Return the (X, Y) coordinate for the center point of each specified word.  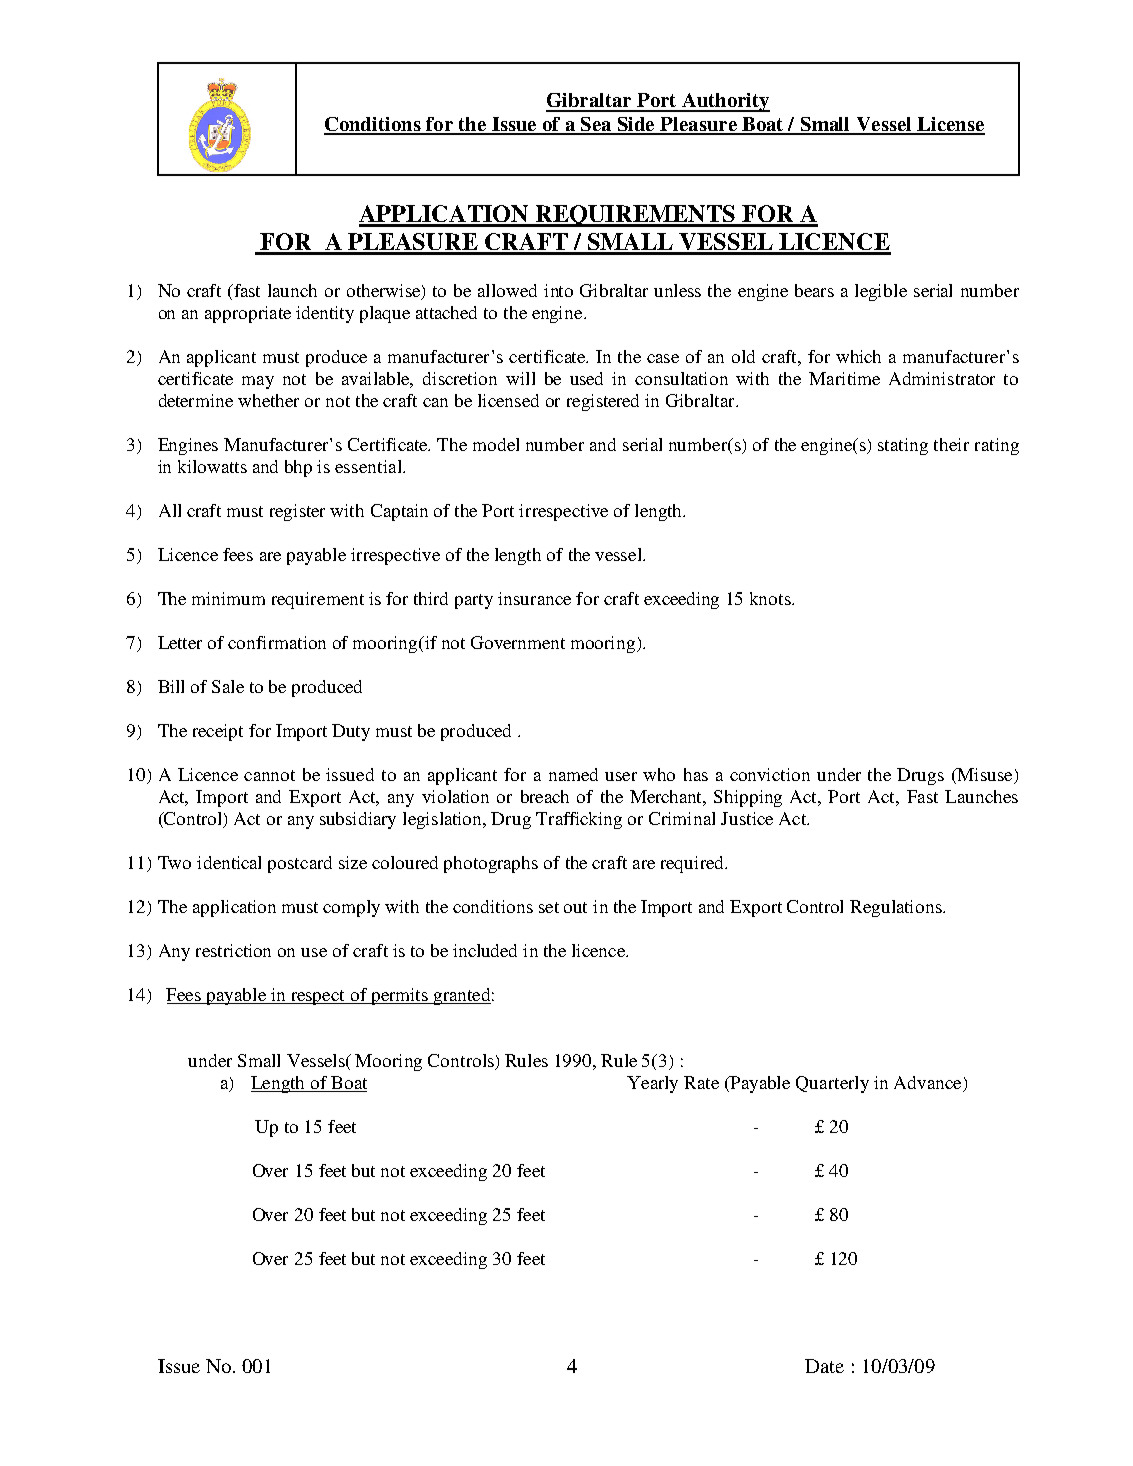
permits (399, 996)
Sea (596, 125)
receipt (218, 732)
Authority (725, 102)
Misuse (985, 776)
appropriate (248, 314)
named (573, 774)
